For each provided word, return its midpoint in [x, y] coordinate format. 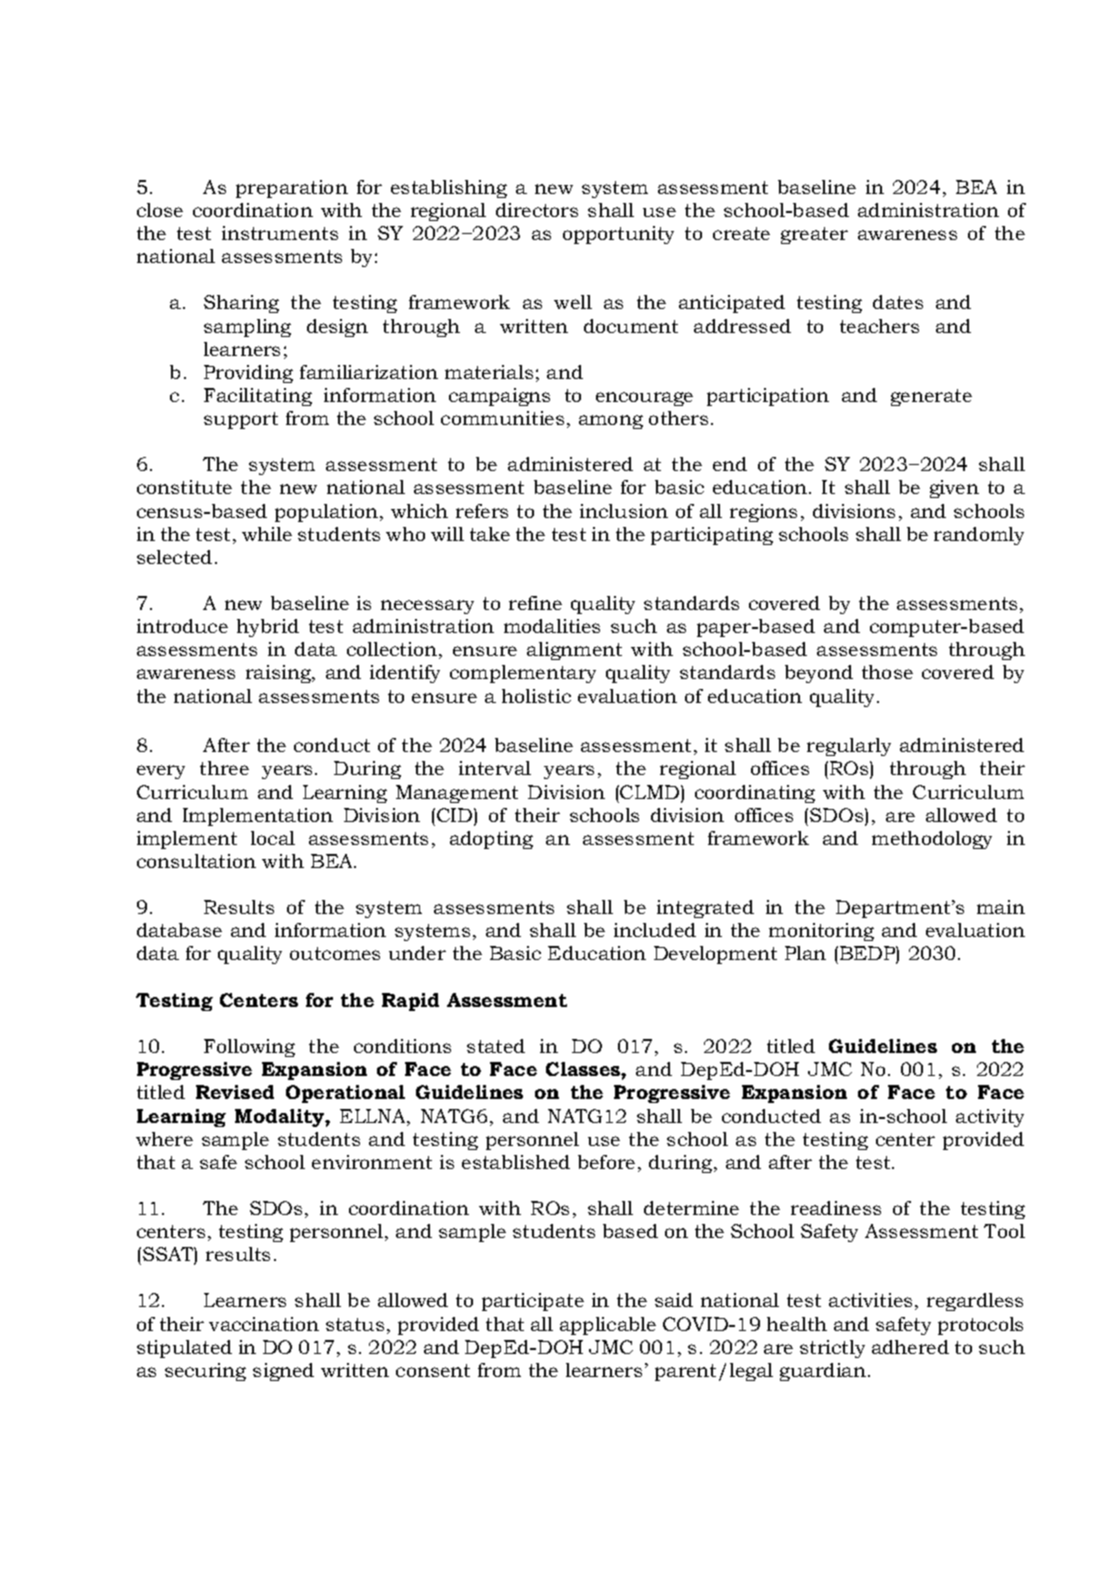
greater [814, 235]
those [887, 672]
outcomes [335, 953]
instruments [280, 233]
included [655, 930]
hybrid [268, 628]
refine [535, 603]
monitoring [821, 932]
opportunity [618, 235]
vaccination [264, 1324]
